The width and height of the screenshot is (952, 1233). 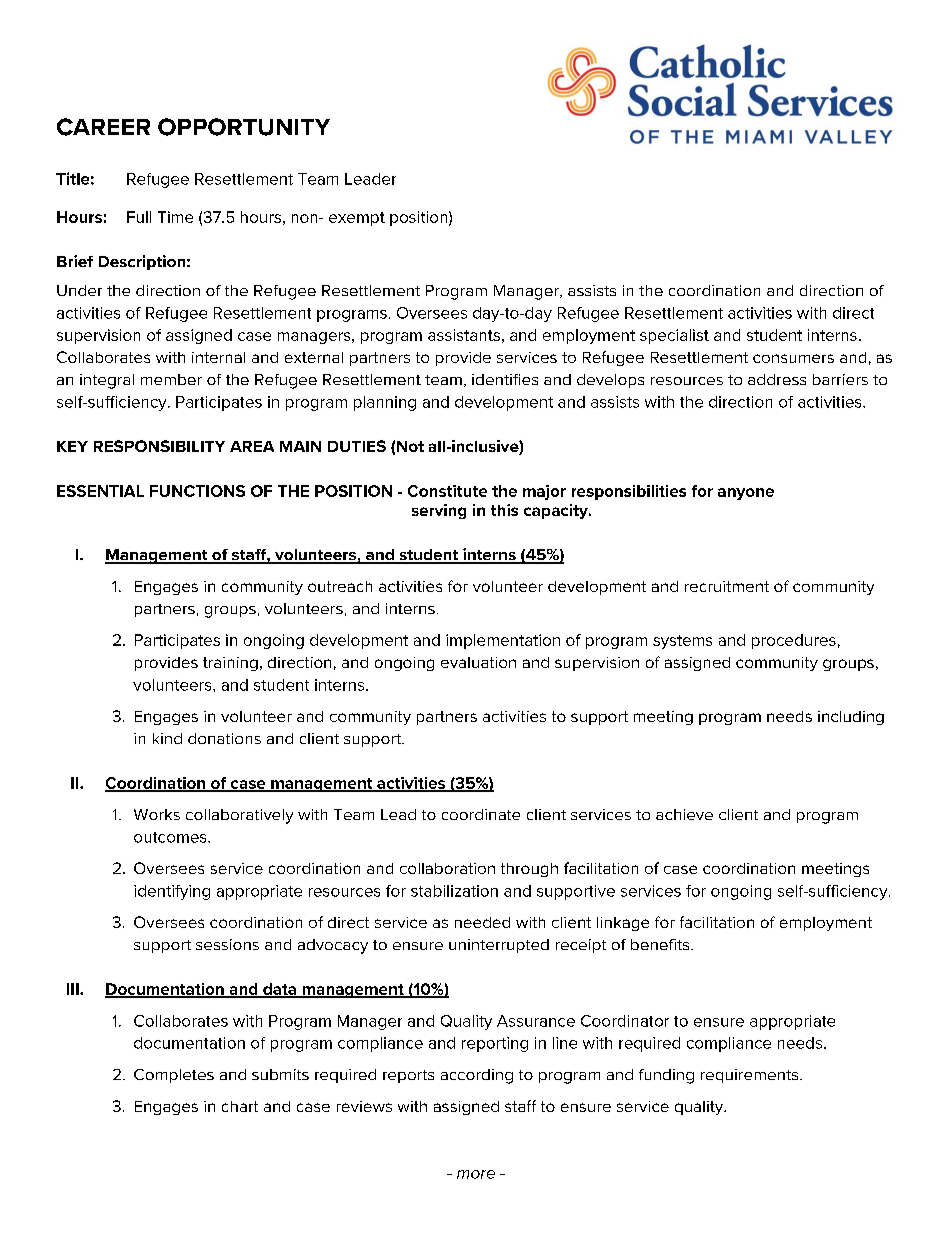 I want to click on procedures, so click(x=794, y=641).
